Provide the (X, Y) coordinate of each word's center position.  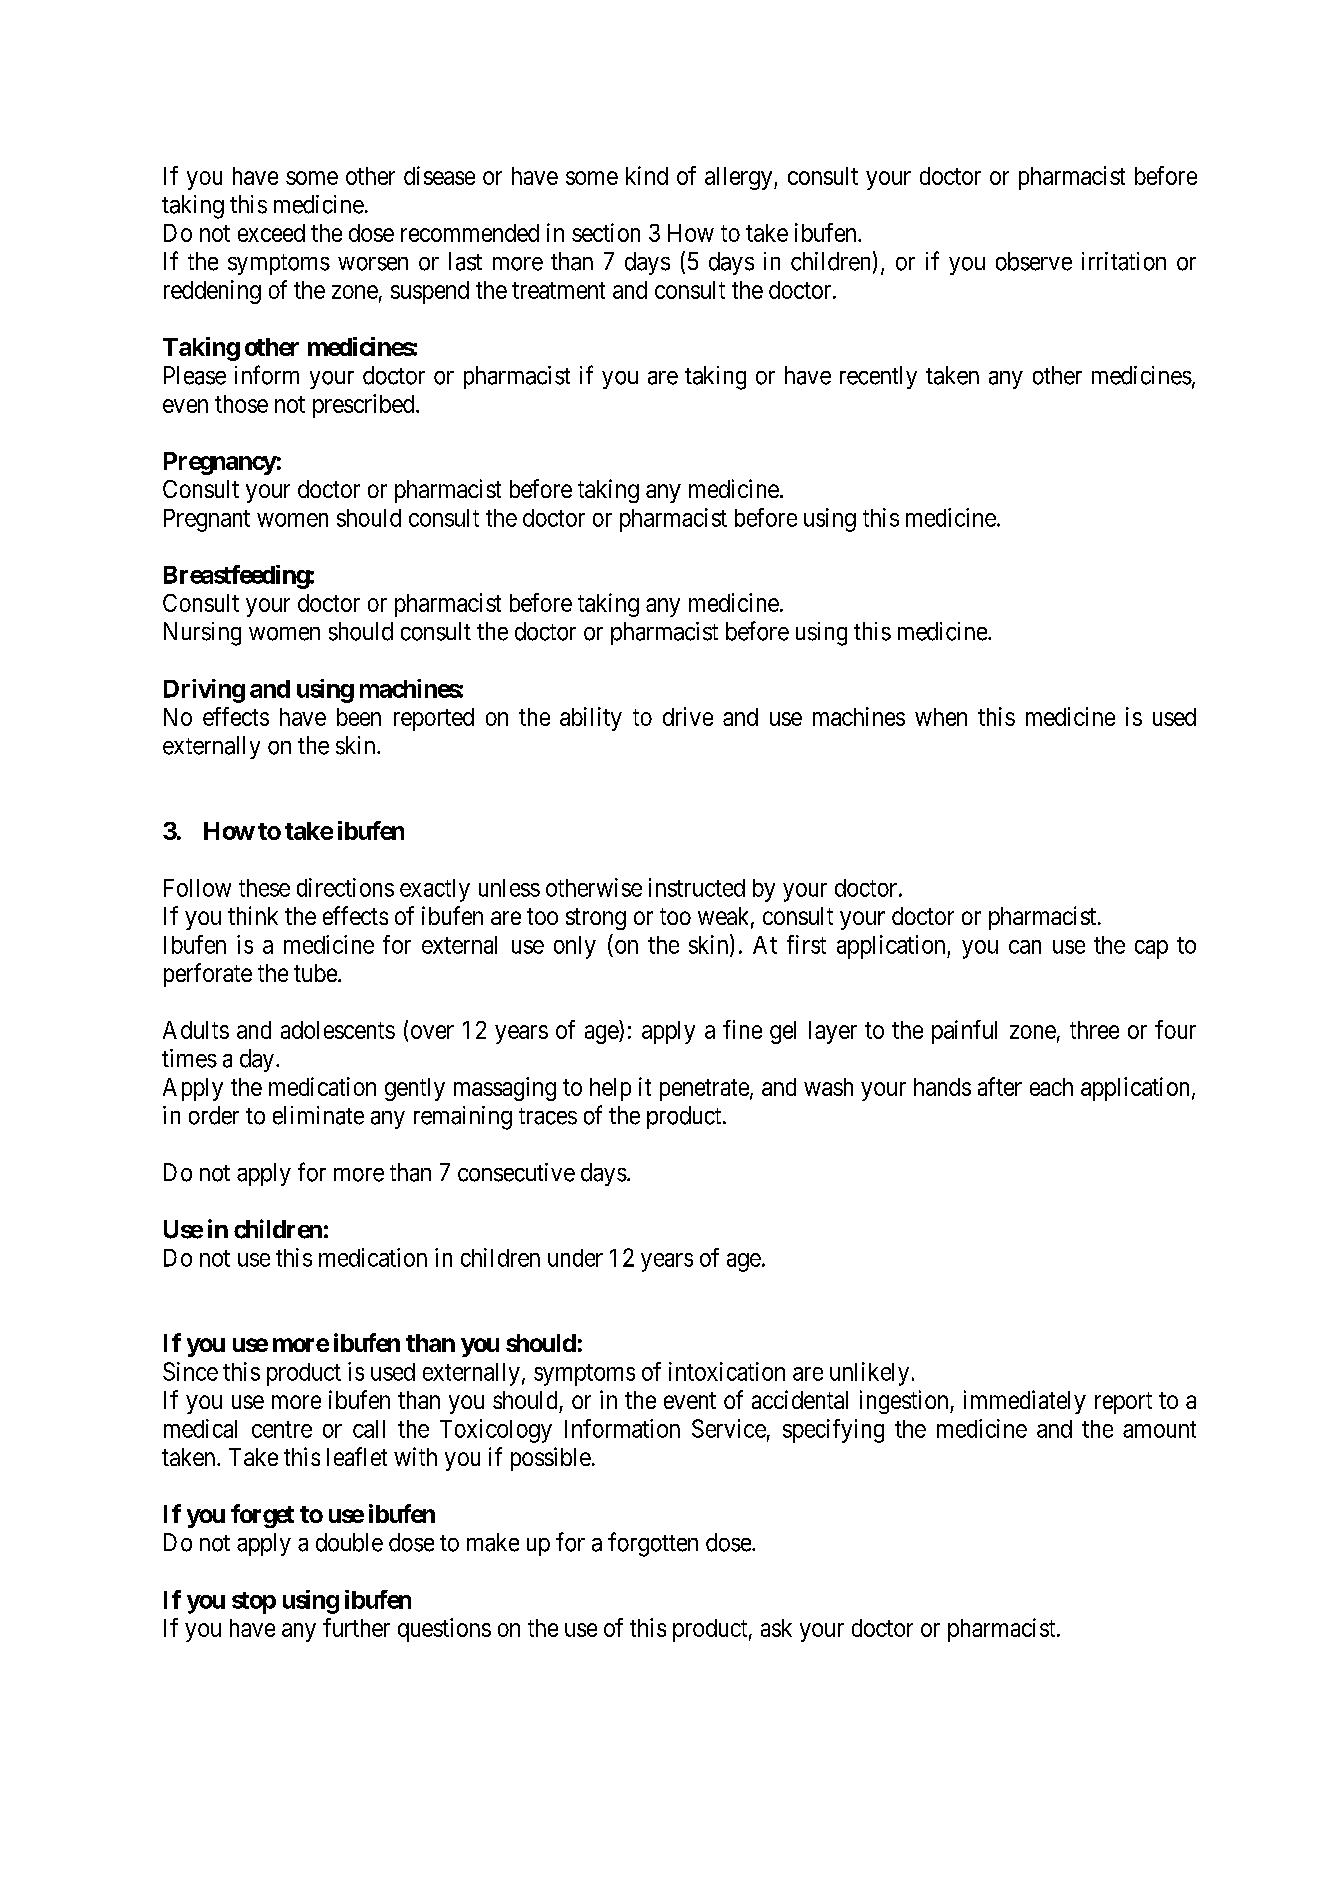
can (1025, 947)
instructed (697, 887)
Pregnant (207, 520)
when (941, 717)
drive (688, 716)
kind (647, 175)
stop (254, 1603)
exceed (271, 233)
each (1051, 1087)
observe (1034, 261)
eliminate (318, 1115)
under (575, 1258)
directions (345, 887)
